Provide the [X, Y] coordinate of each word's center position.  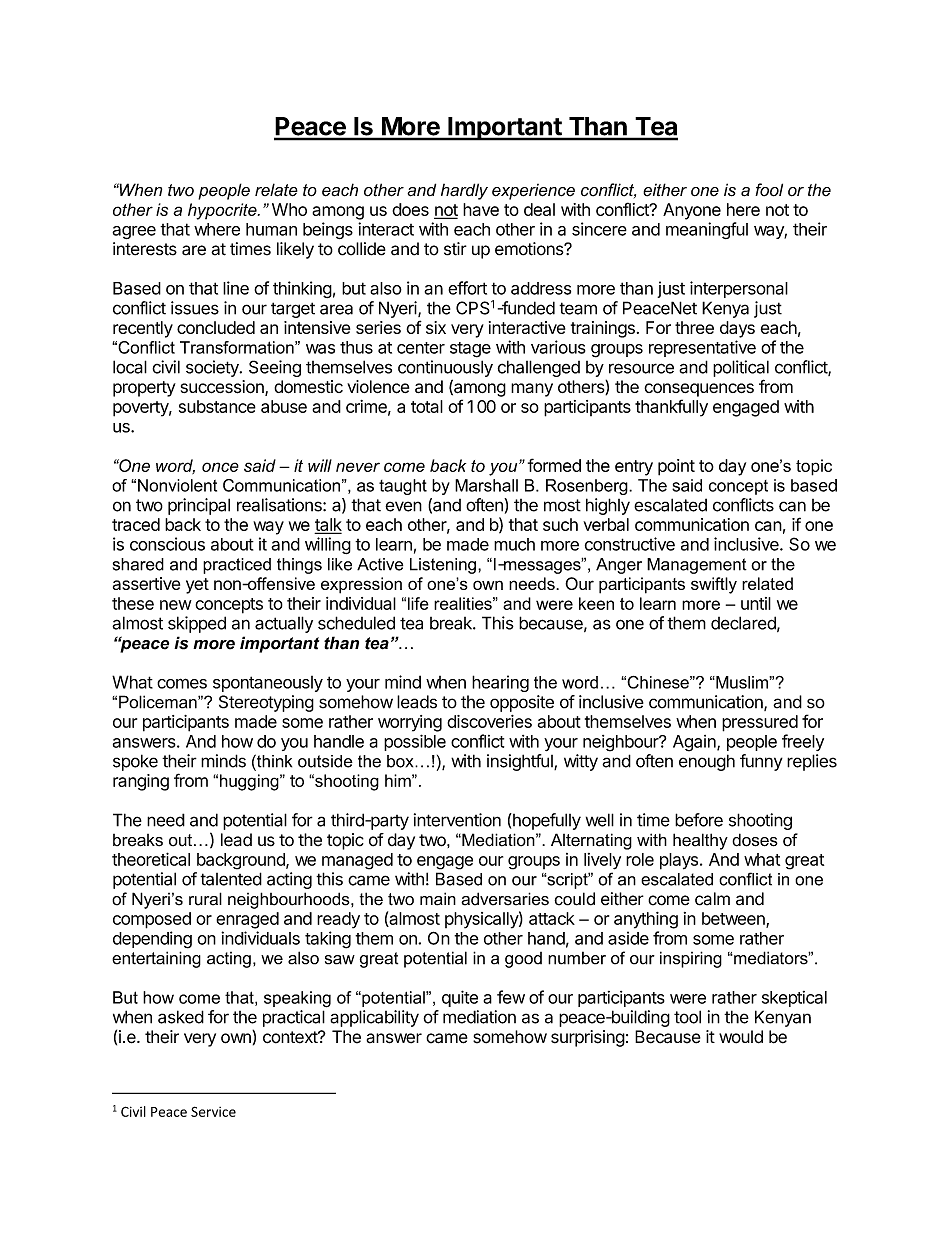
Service [213, 1111]
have [481, 209]
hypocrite [223, 211]
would [741, 1037]
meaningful [707, 230]
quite [460, 998]
